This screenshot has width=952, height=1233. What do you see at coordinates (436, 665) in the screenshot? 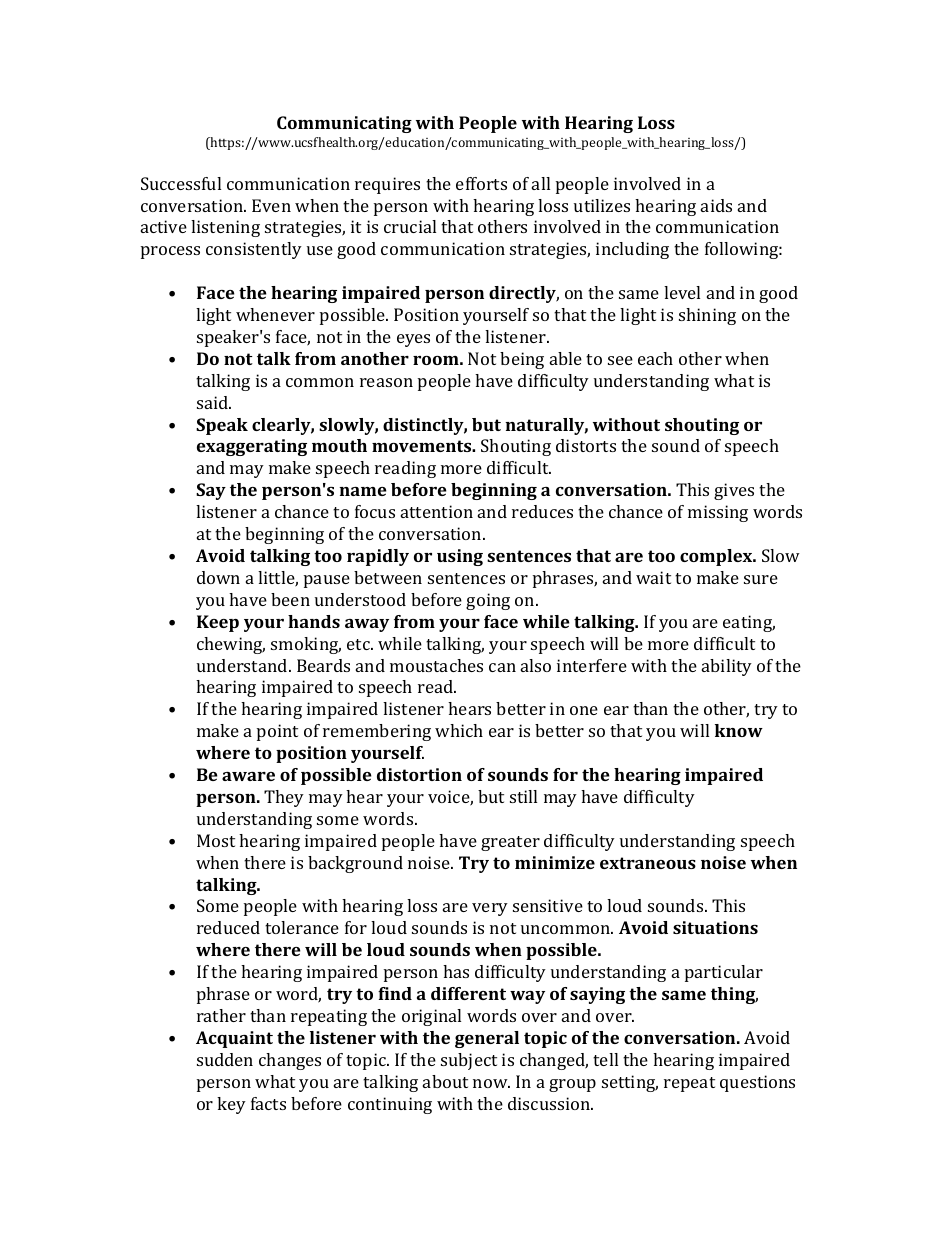
I see `moustaches` at bounding box center [436, 665].
